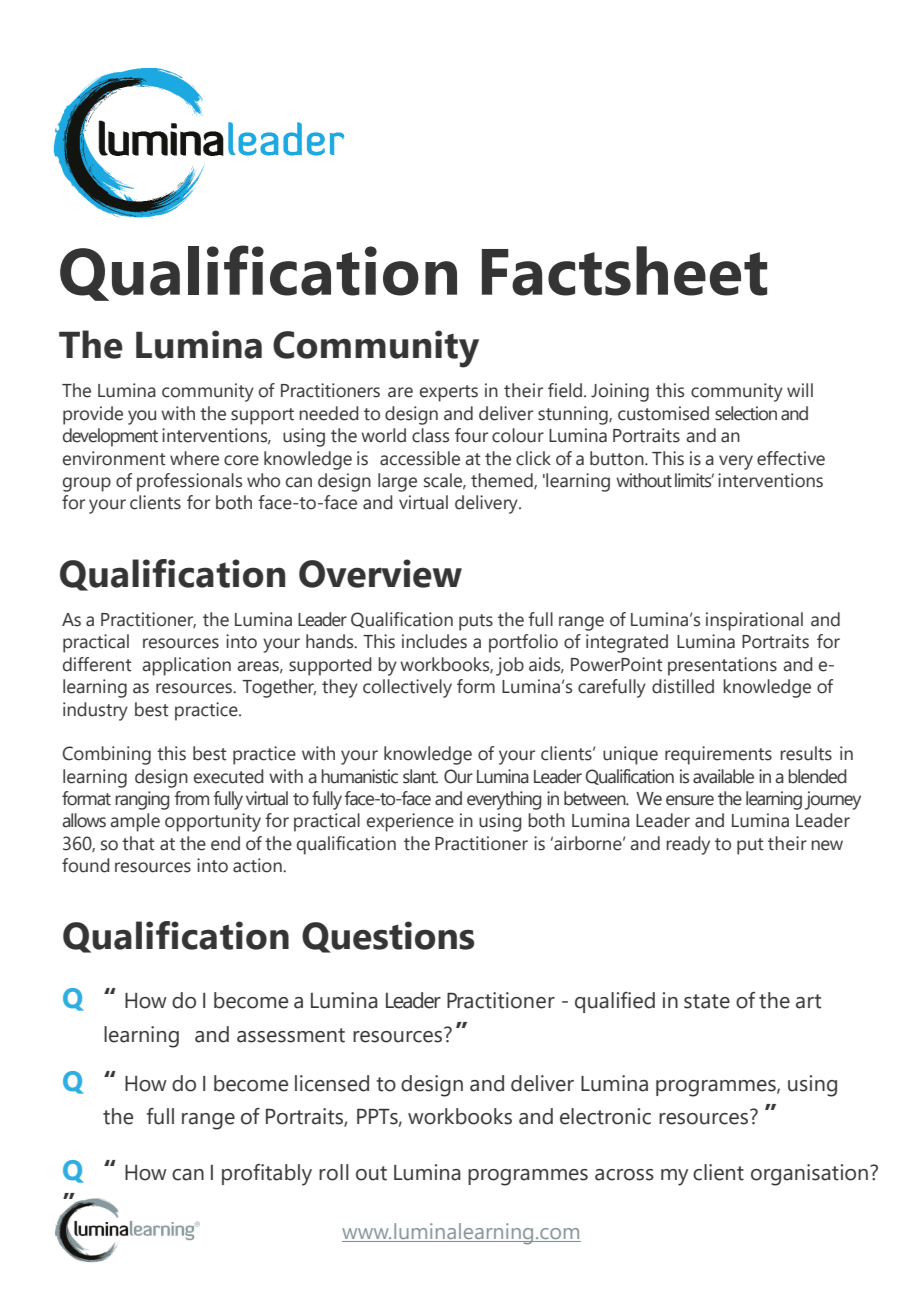 Image resolution: width=924 pixels, height=1308 pixels. What do you see at coordinates (809, 1175) in the image?
I see `organisation` at bounding box center [809, 1175].
